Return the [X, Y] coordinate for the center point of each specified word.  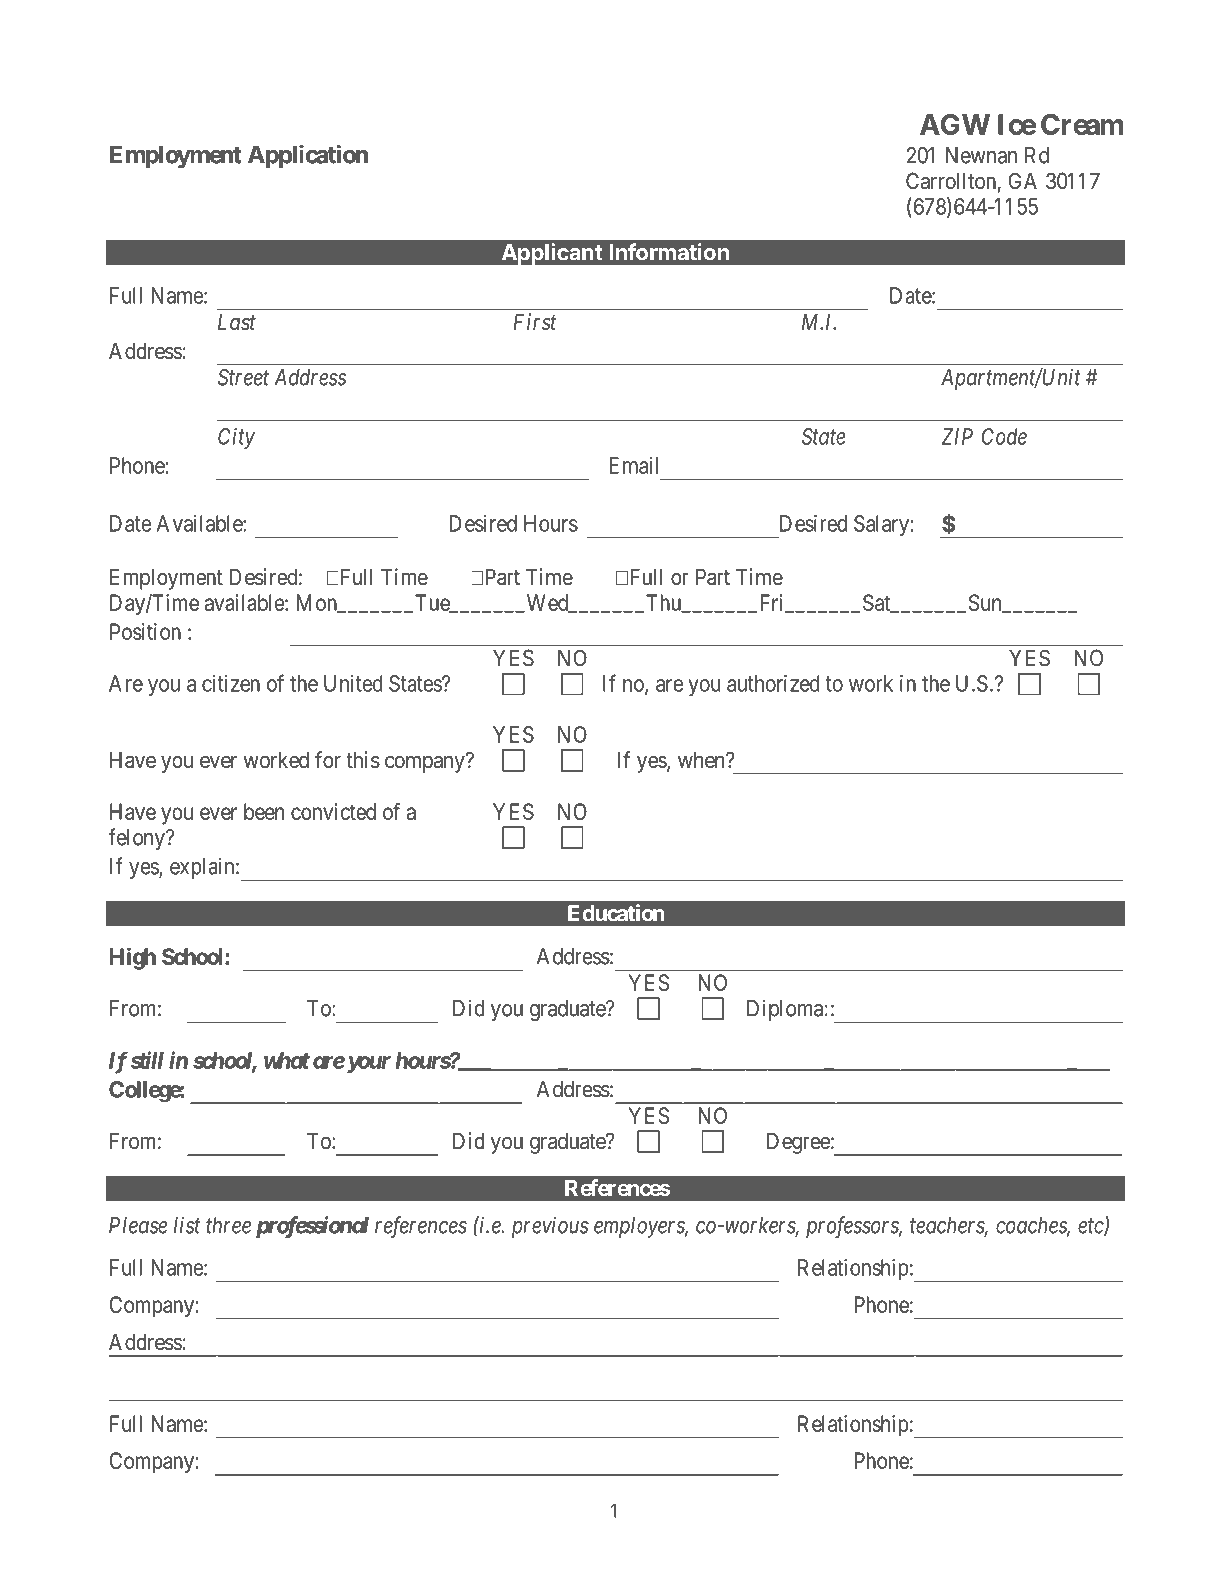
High [133, 959]
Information [669, 252]
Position [145, 631]
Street [243, 377]
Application [308, 156]
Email [633, 465]
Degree [798, 1143]
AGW [955, 124]
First [535, 322]
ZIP [957, 436]
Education [616, 913]
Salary [881, 525]
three [228, 1225]
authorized [773, 683]
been [264, 811]
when [702, 760]
